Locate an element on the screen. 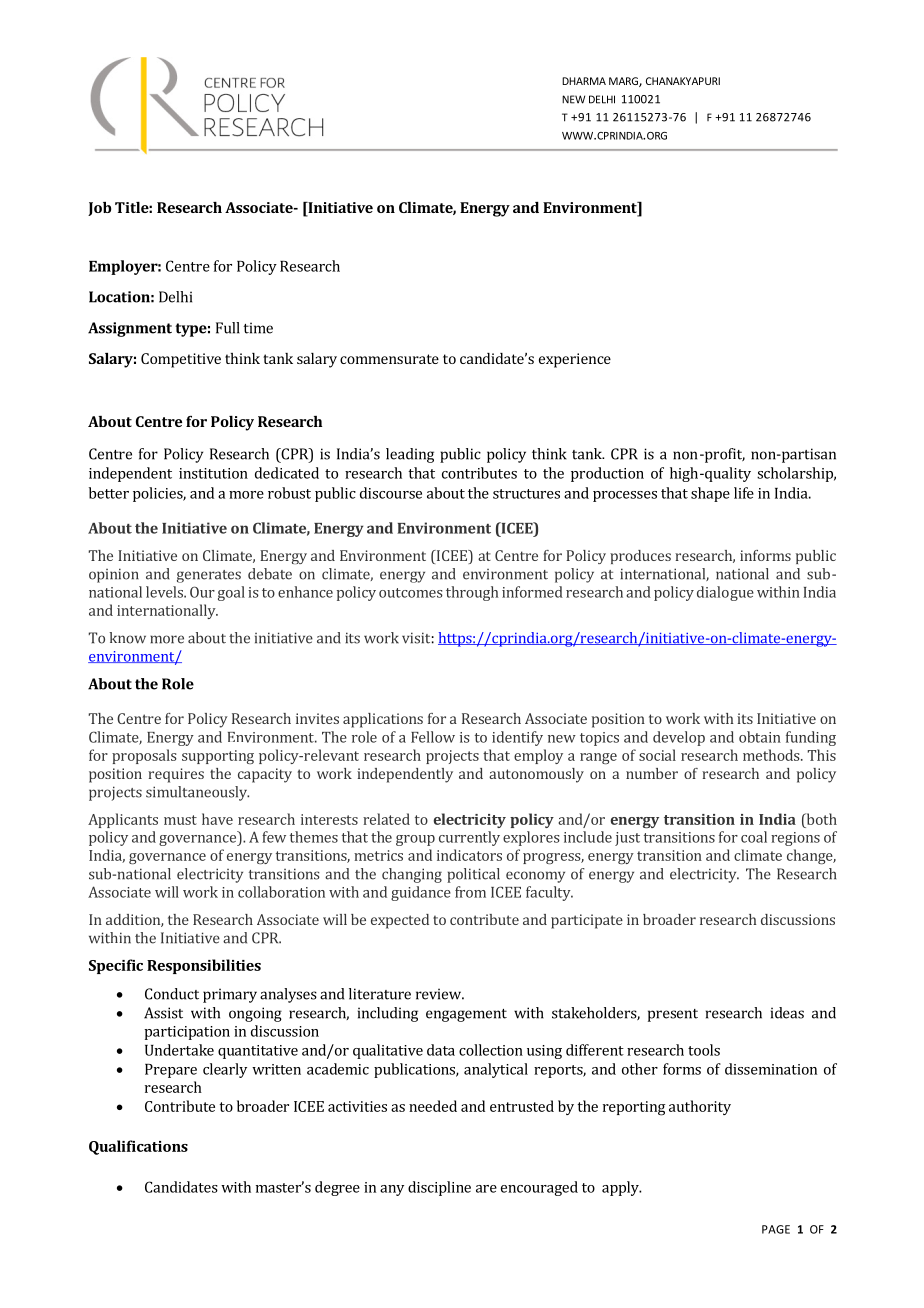 This screenshot has width=924, height=1308. PAGE is located at coordinates (776, 1229).
